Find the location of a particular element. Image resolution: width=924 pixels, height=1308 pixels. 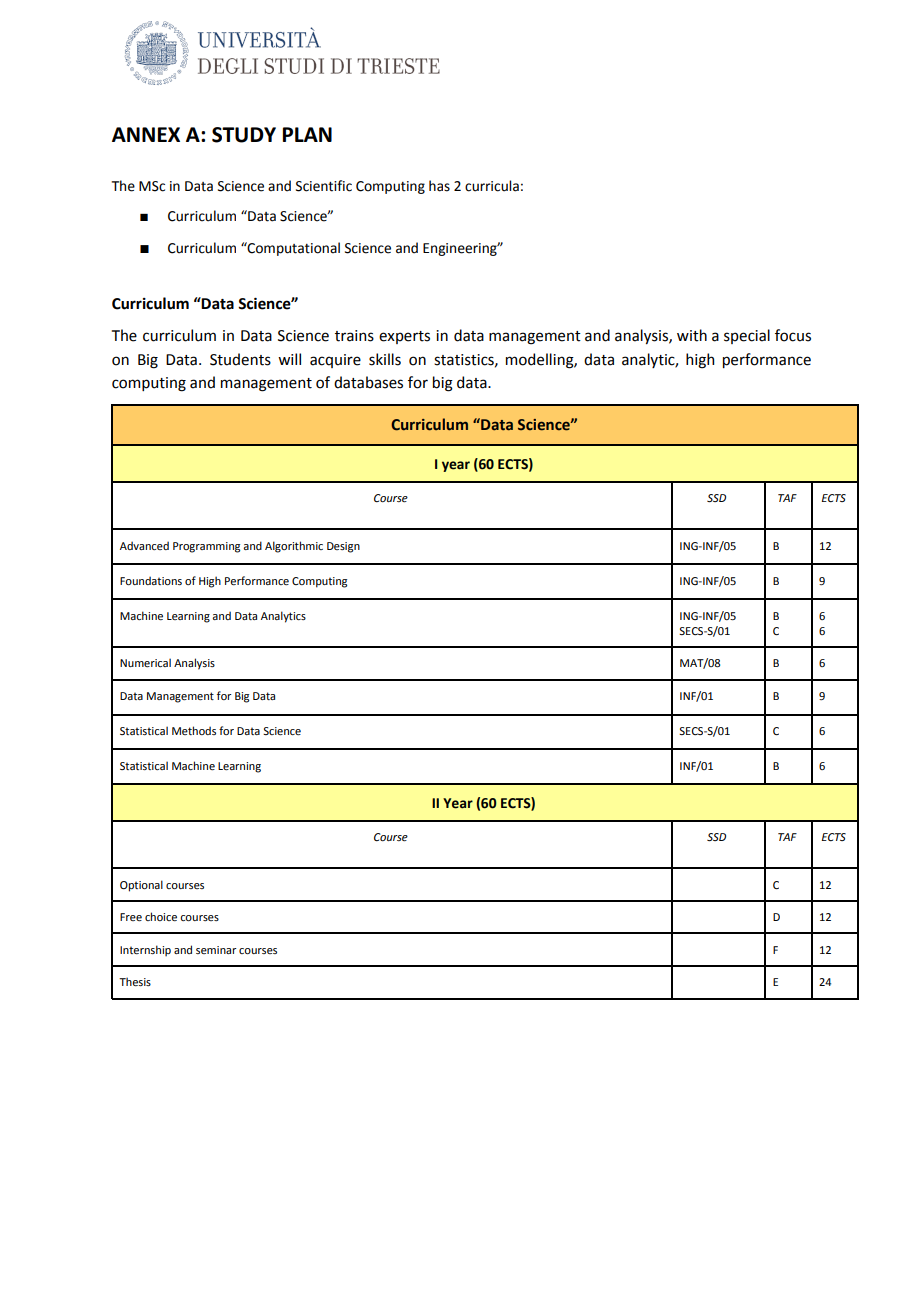

seminar is located at coordinates (216, 950).
